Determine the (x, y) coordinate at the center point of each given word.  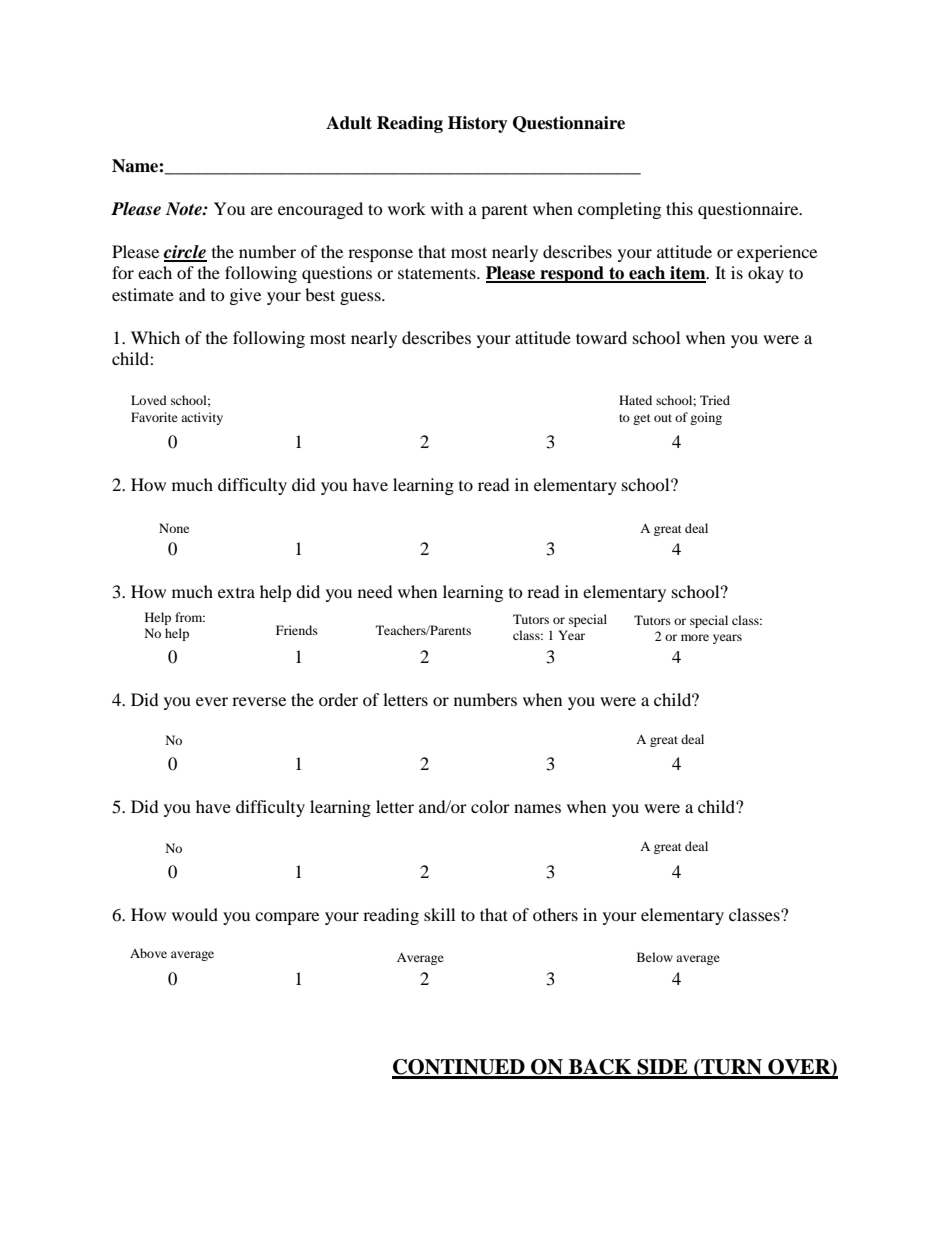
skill (439, 914)
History (478, 124)
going (706, 418)
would (195, 914)
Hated (635, 400)
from (190, 617)
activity (202, 418)
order (338, 699)
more (695, 637)
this (679, 208)
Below (655, 957)
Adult (349, 123)
